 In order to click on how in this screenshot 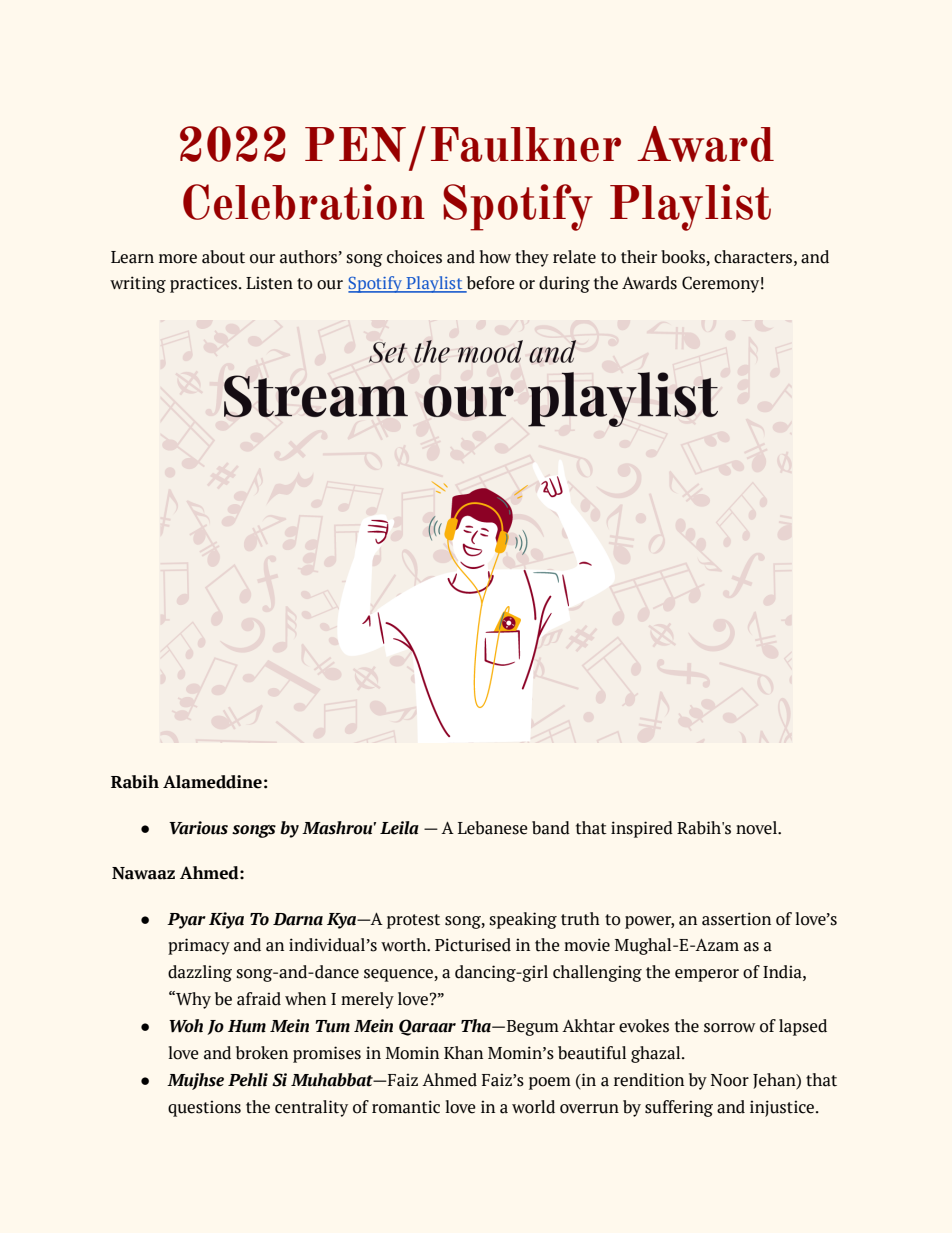, I will do `click(495, 257)`.
